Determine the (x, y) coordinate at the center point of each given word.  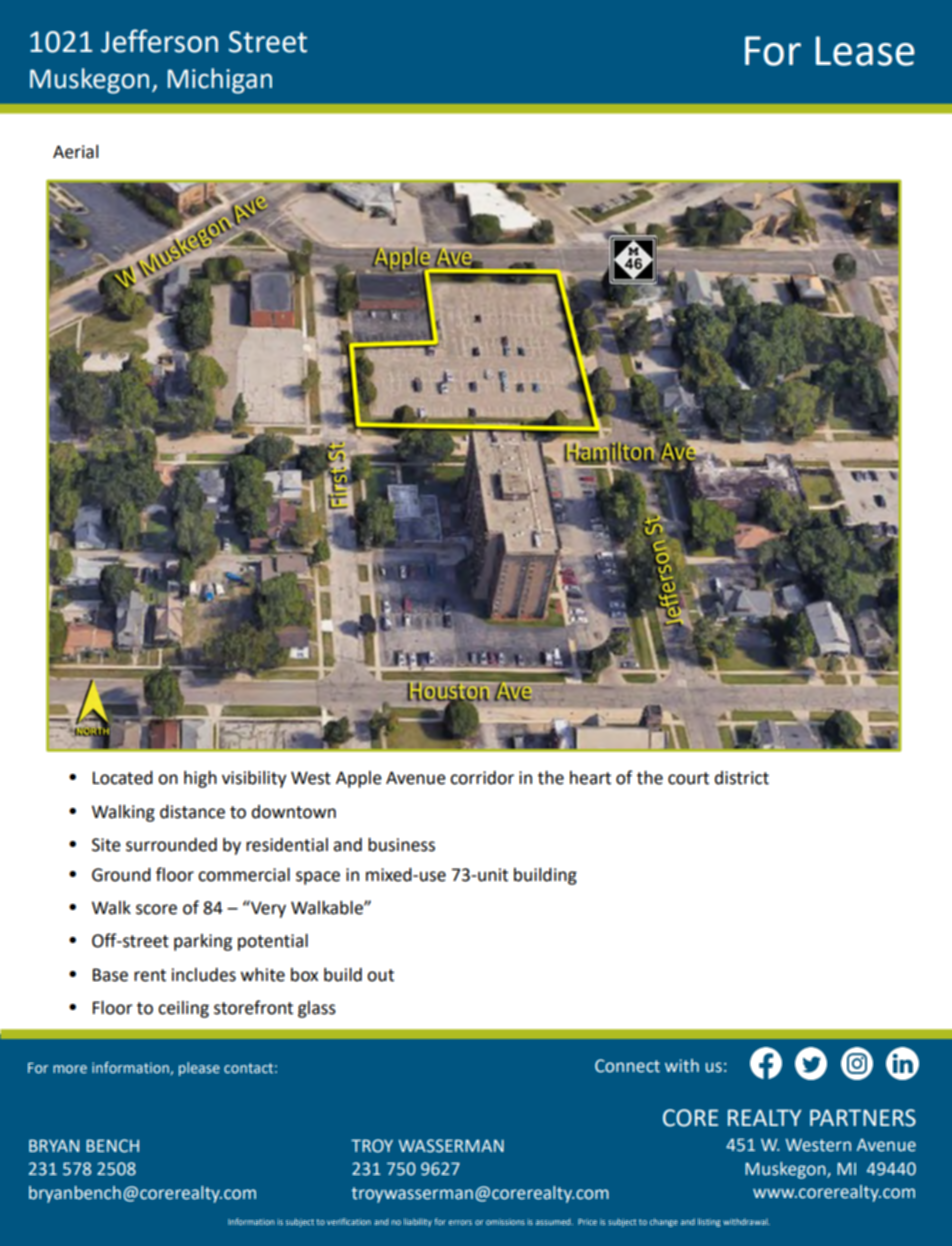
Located (123, 778)
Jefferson (159, 41)
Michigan (220, 81)
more (70, 1069)
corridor (482, 778)
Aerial (75, 152)
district (742, 778)
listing (709, 1222)
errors (460, 1222)
